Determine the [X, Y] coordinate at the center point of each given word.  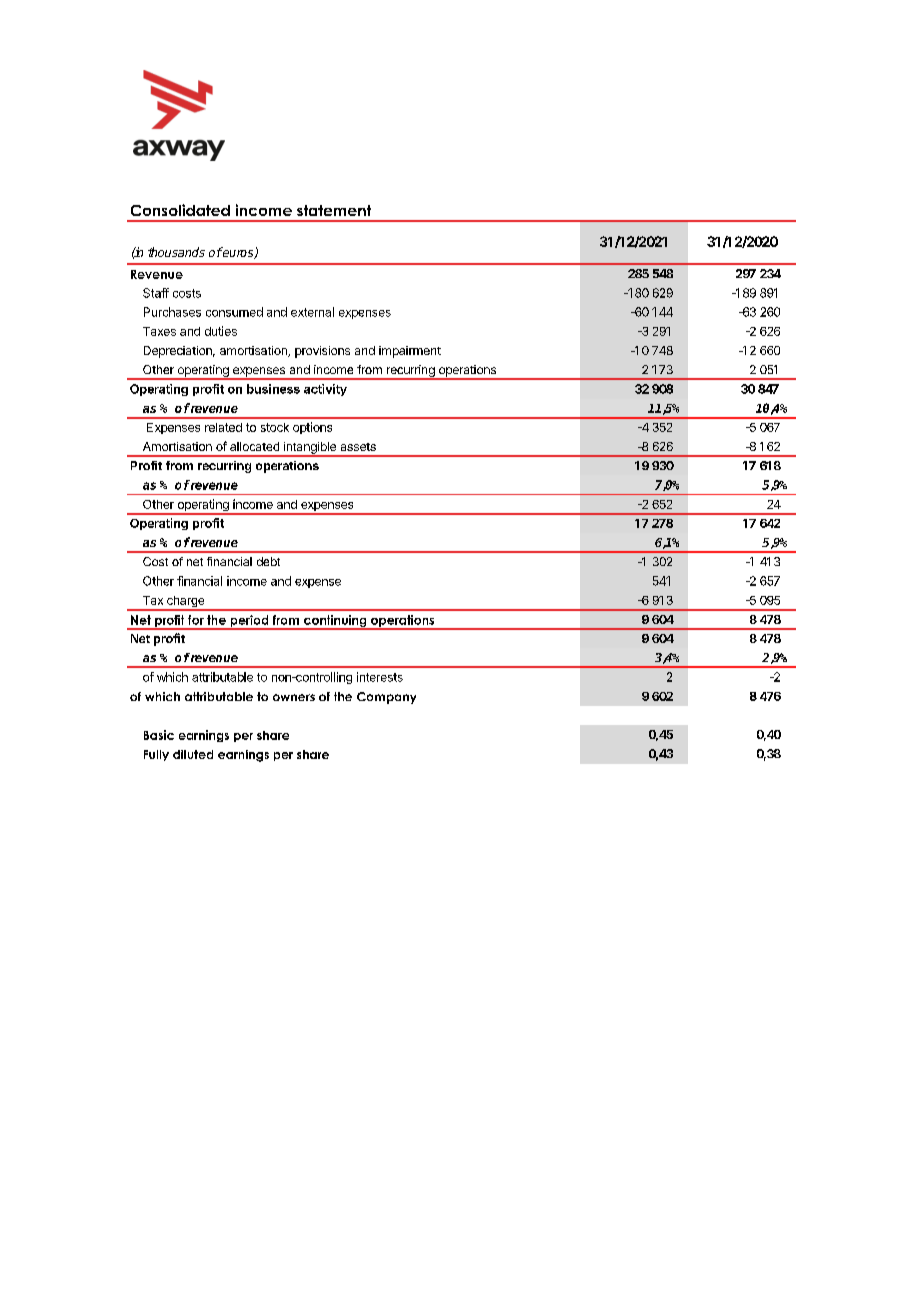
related [223, 427]
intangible [309, 449]
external [312, 312]
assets [358, 447]
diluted [193, 754]
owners [294, 697]
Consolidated [180, 210]
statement [334, 210]
